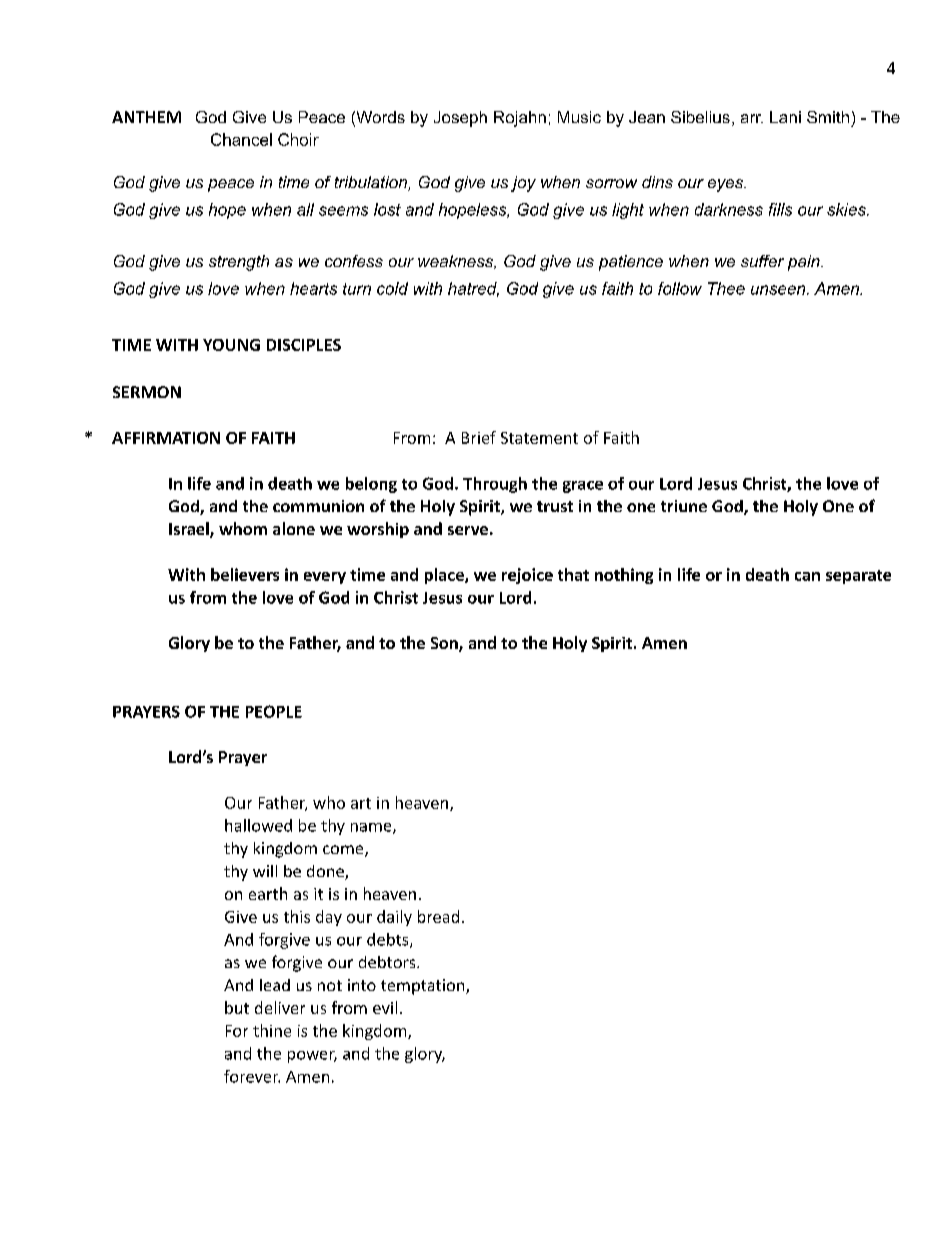 The width and height of the screenshot is (952, 1233). Describe the element at coordinates (807, 576) in the screenshot. I see `can` at that location.
